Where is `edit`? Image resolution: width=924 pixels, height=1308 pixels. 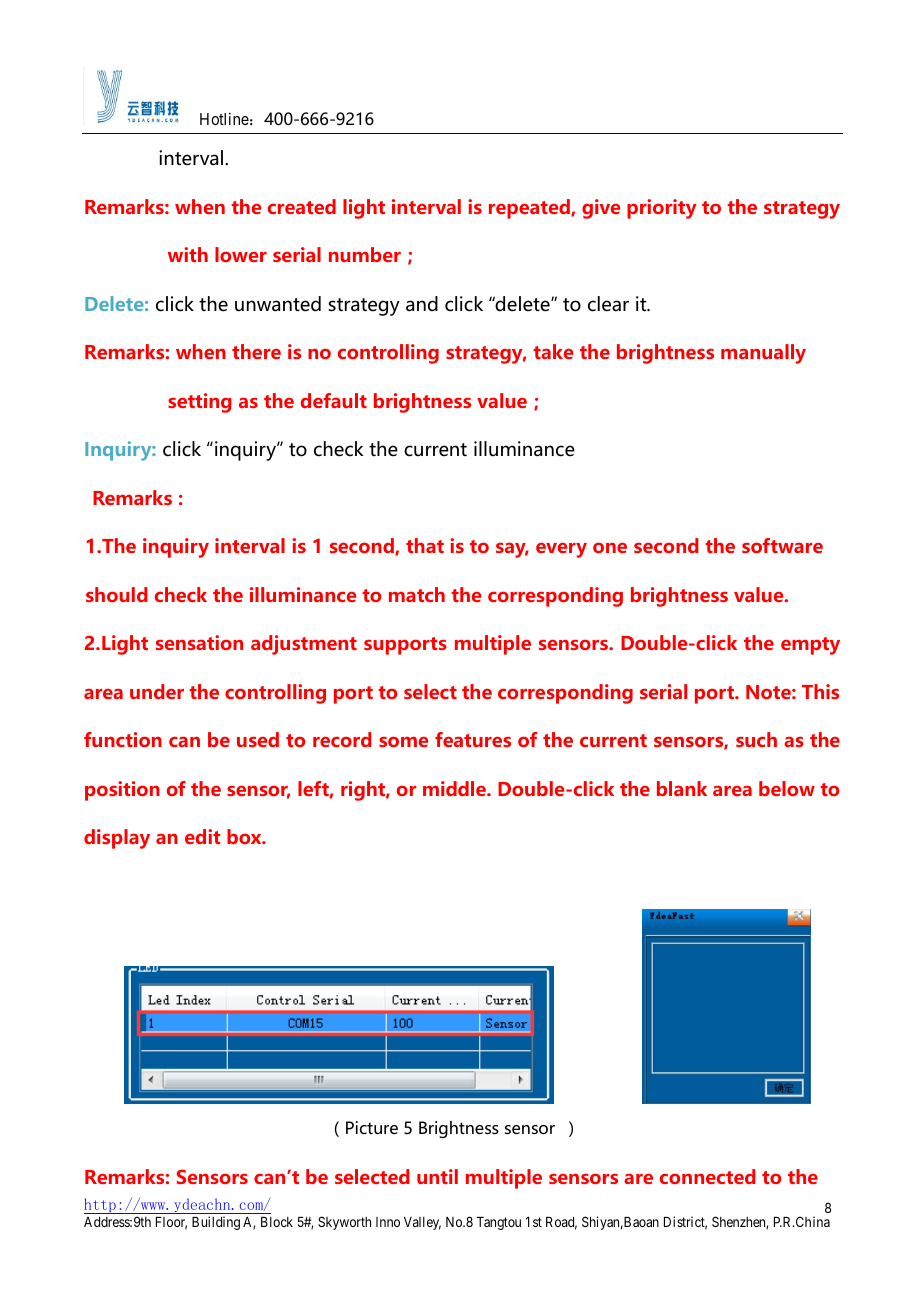
edit is located at coordinates (202, 836).
